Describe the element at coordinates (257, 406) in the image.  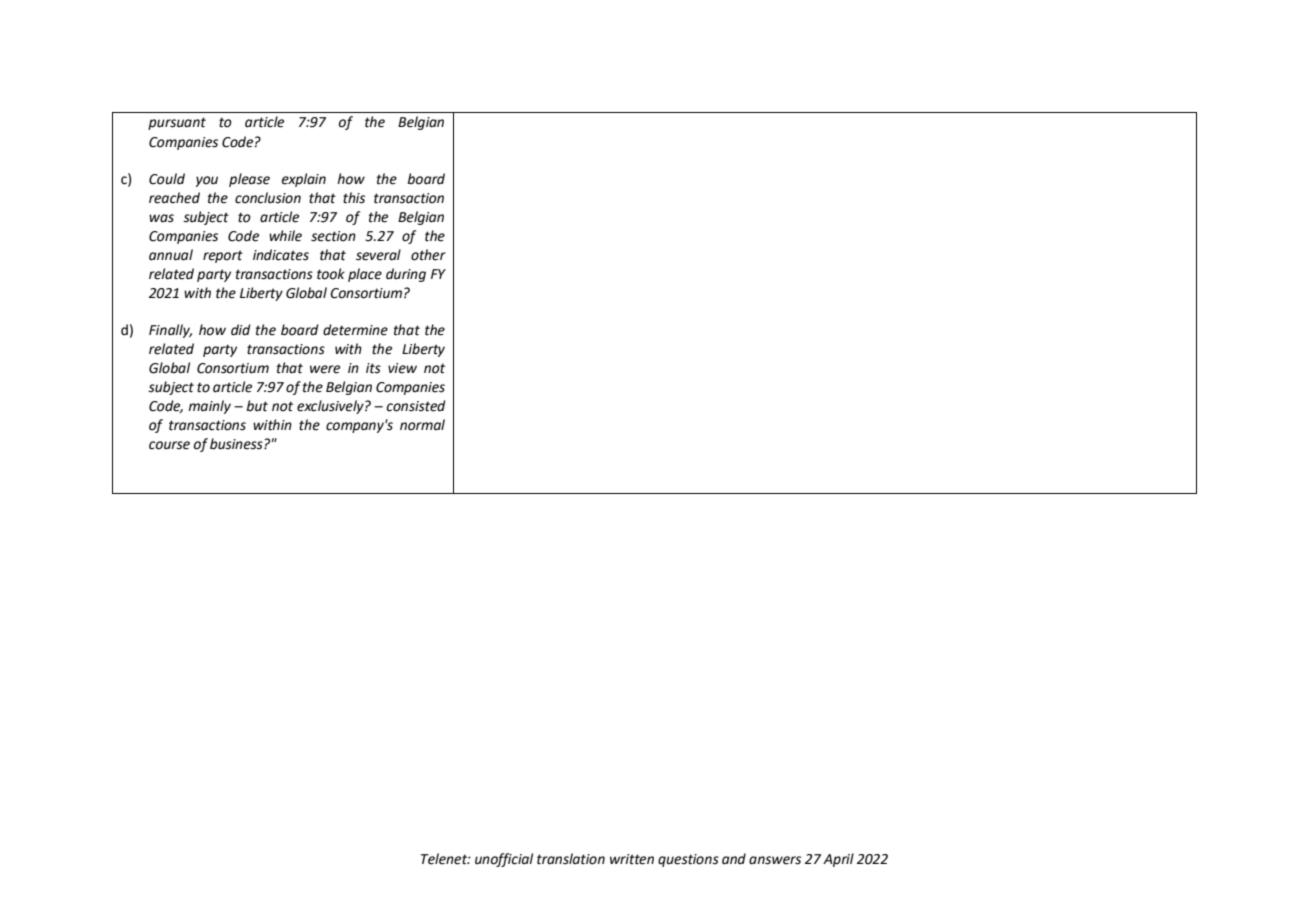
I see `but` at that location.
